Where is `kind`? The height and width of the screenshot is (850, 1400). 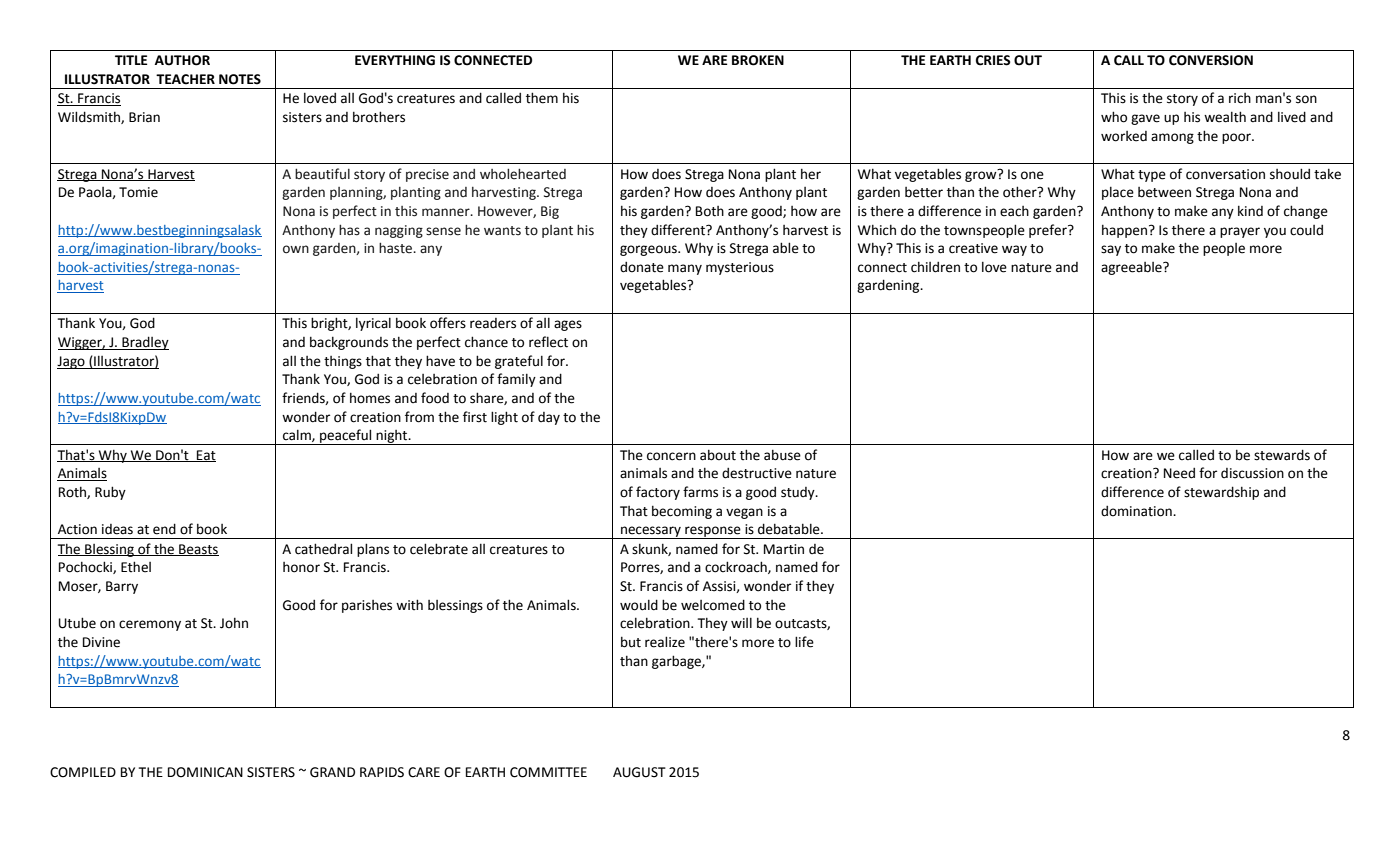
kind is located at coordinates (1250, 210).
